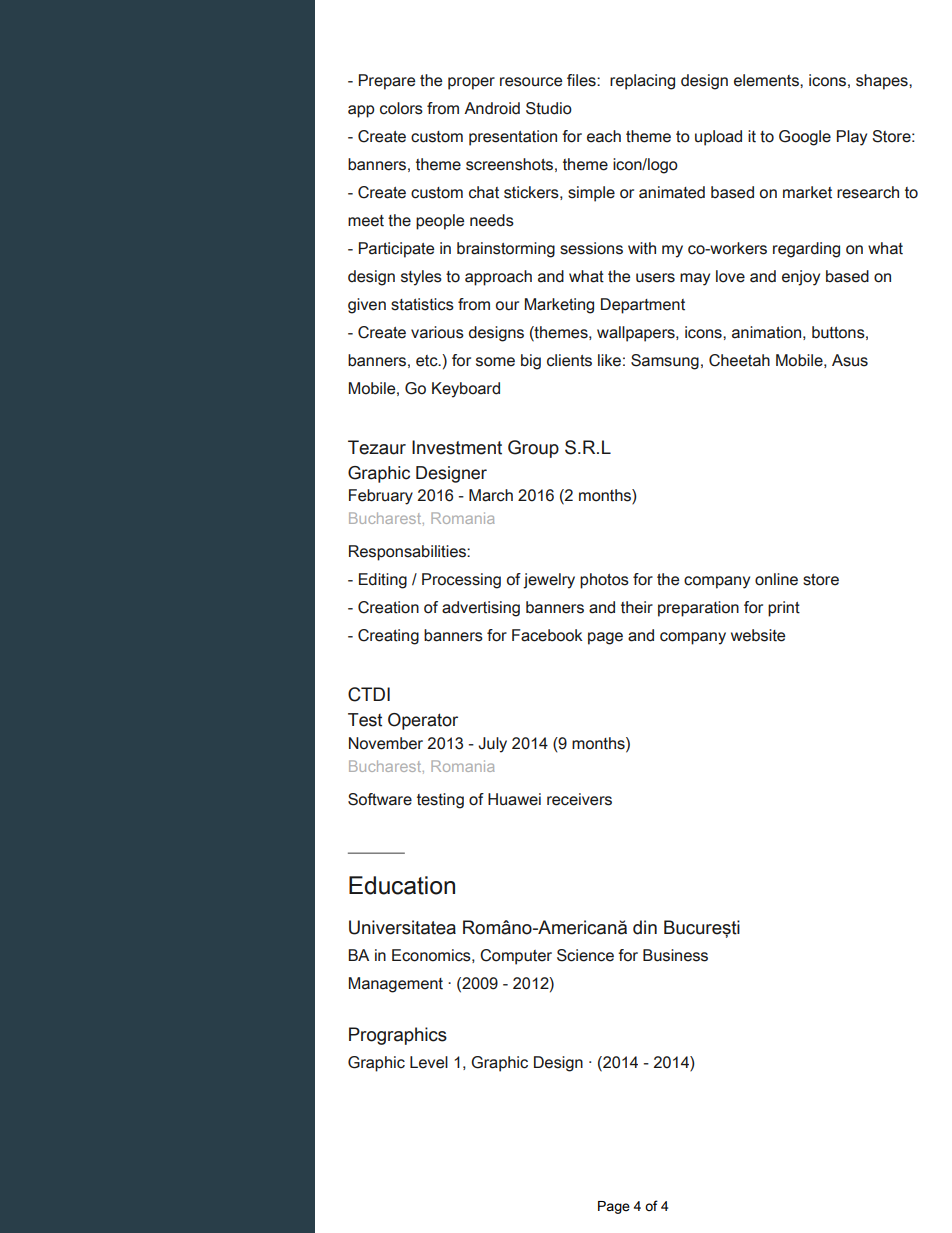 The height and width of the page is (1233, 952). I want to click on replacing, so click(642, 82).
